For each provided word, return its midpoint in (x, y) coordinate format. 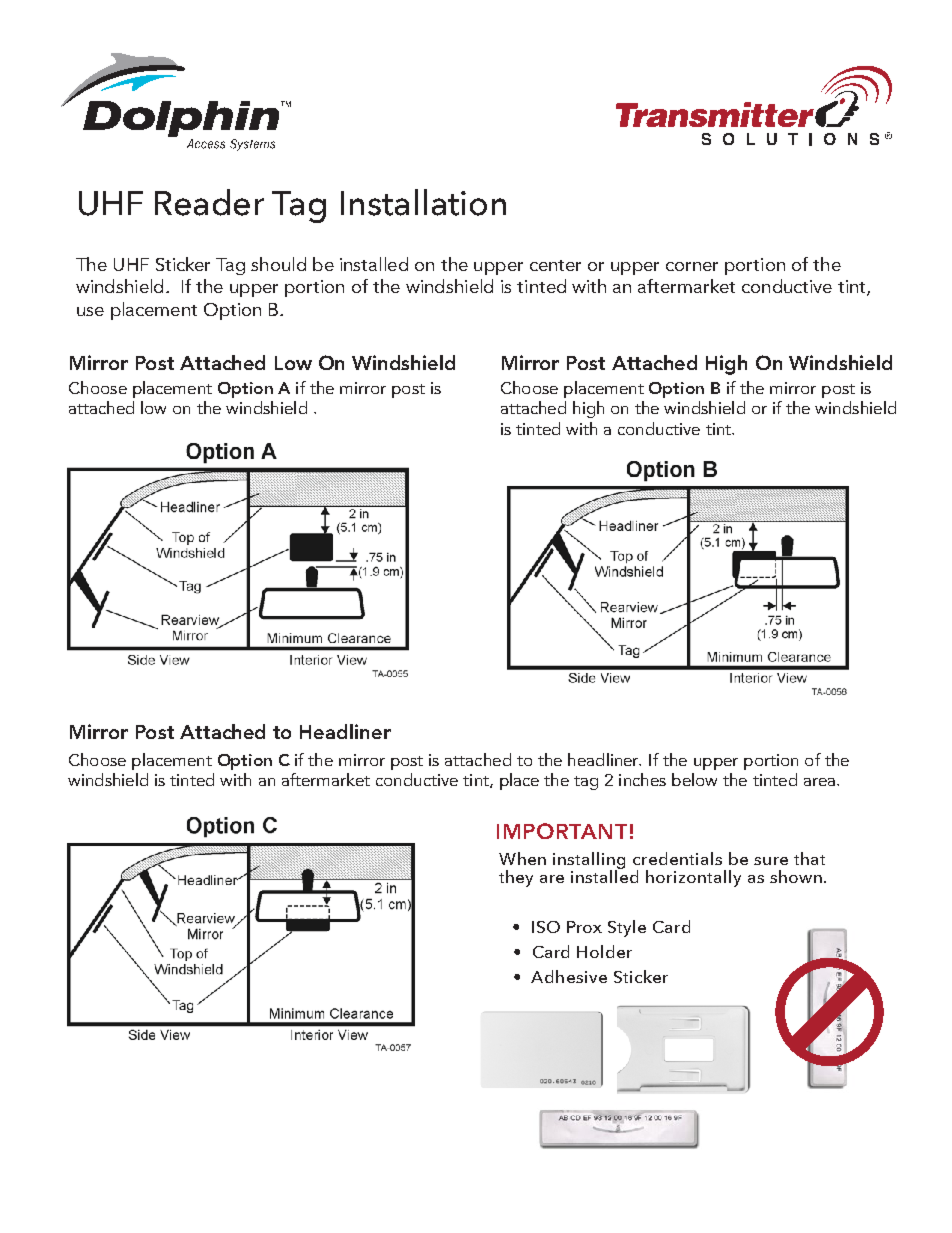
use (90, 311)
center (555, 265)
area (821, 782)
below (694, 779)
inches (642, 779)
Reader (209, 202)
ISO (546, 927)
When (522, 858)
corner (692, 266)
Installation (423, 202)
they (516, 878)
